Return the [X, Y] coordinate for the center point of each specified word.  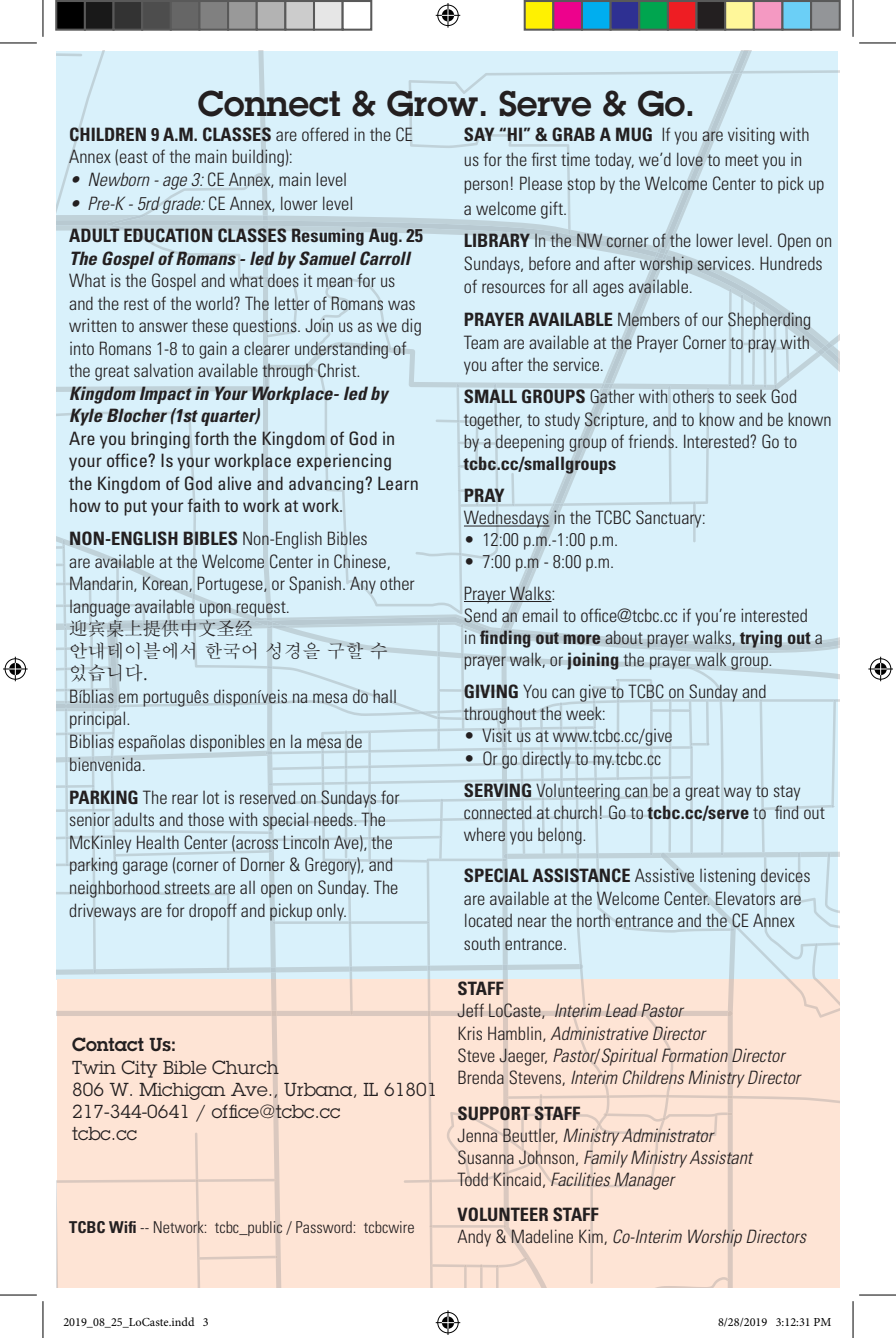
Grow [432, 103]
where [484, 834]
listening [727, 877]
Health [158, 842]
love [690, 159]
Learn [398, 483]
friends [652, 441]
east [134, 157]
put [135, 508]
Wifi [122, 1227]
